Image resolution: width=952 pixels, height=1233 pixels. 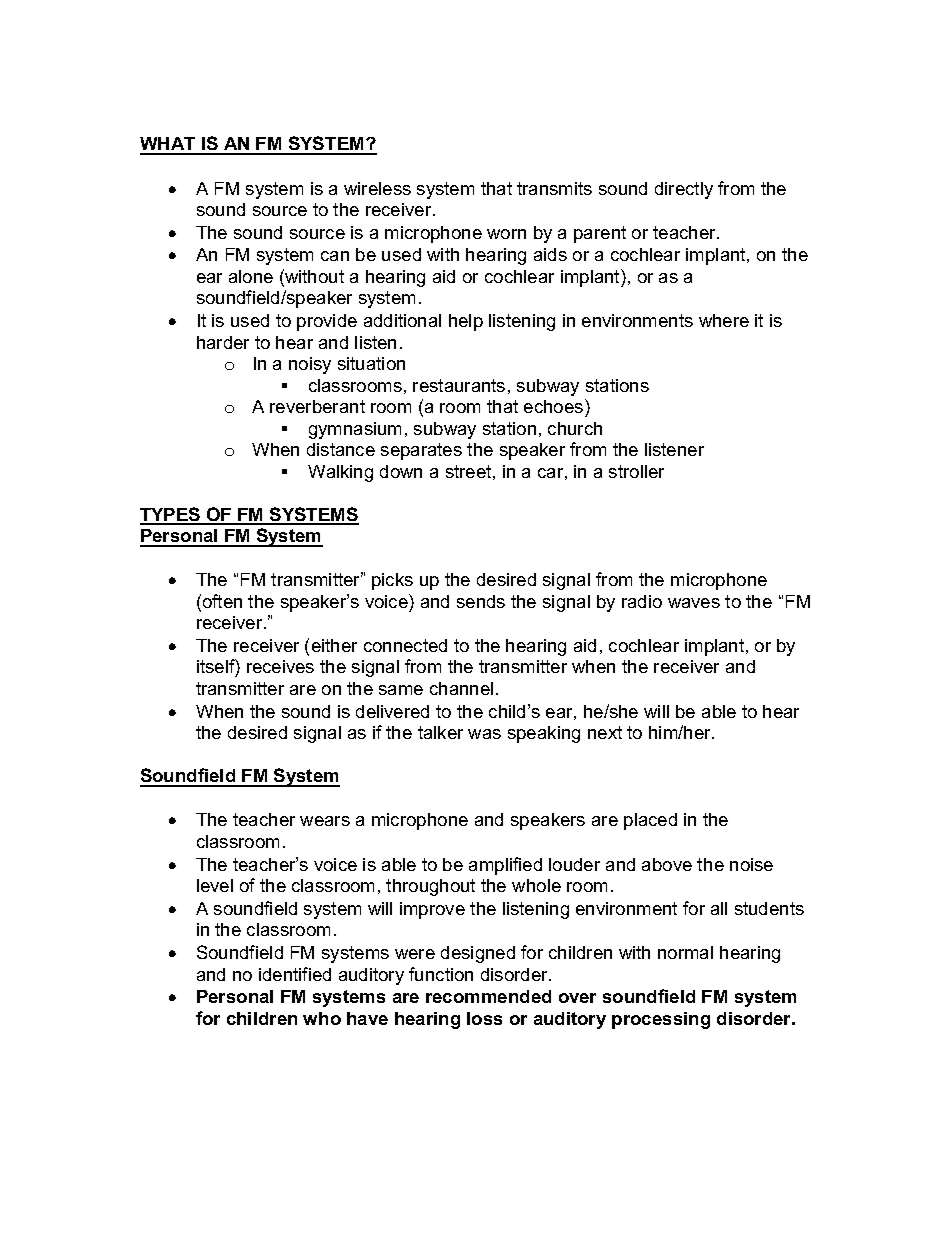 What do you see at coordinates (325, 821) in the screenshot?
I see `wears` at bounding box center [325, 821].
